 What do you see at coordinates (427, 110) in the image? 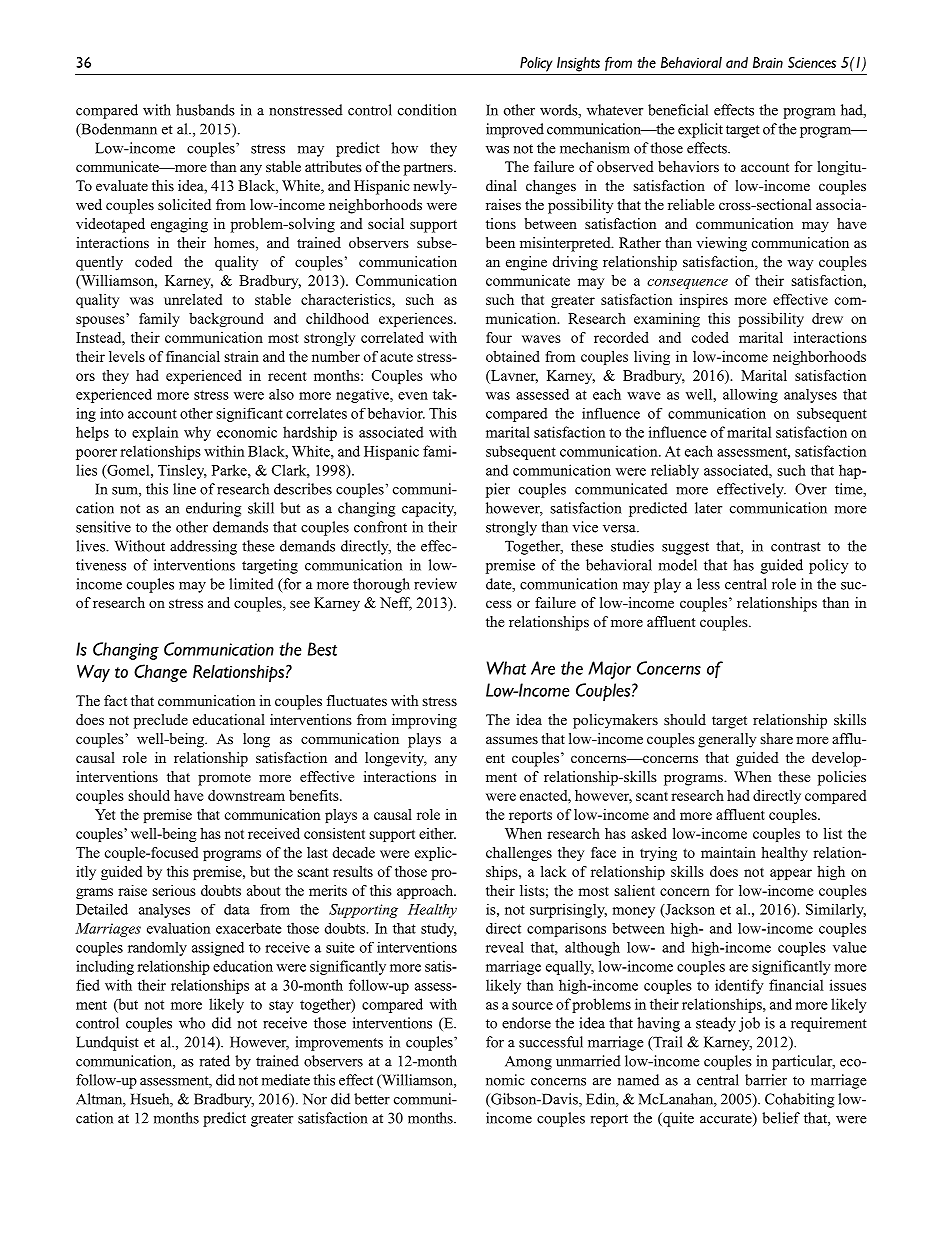
I see `condition` at bounding box center [427, 110].
